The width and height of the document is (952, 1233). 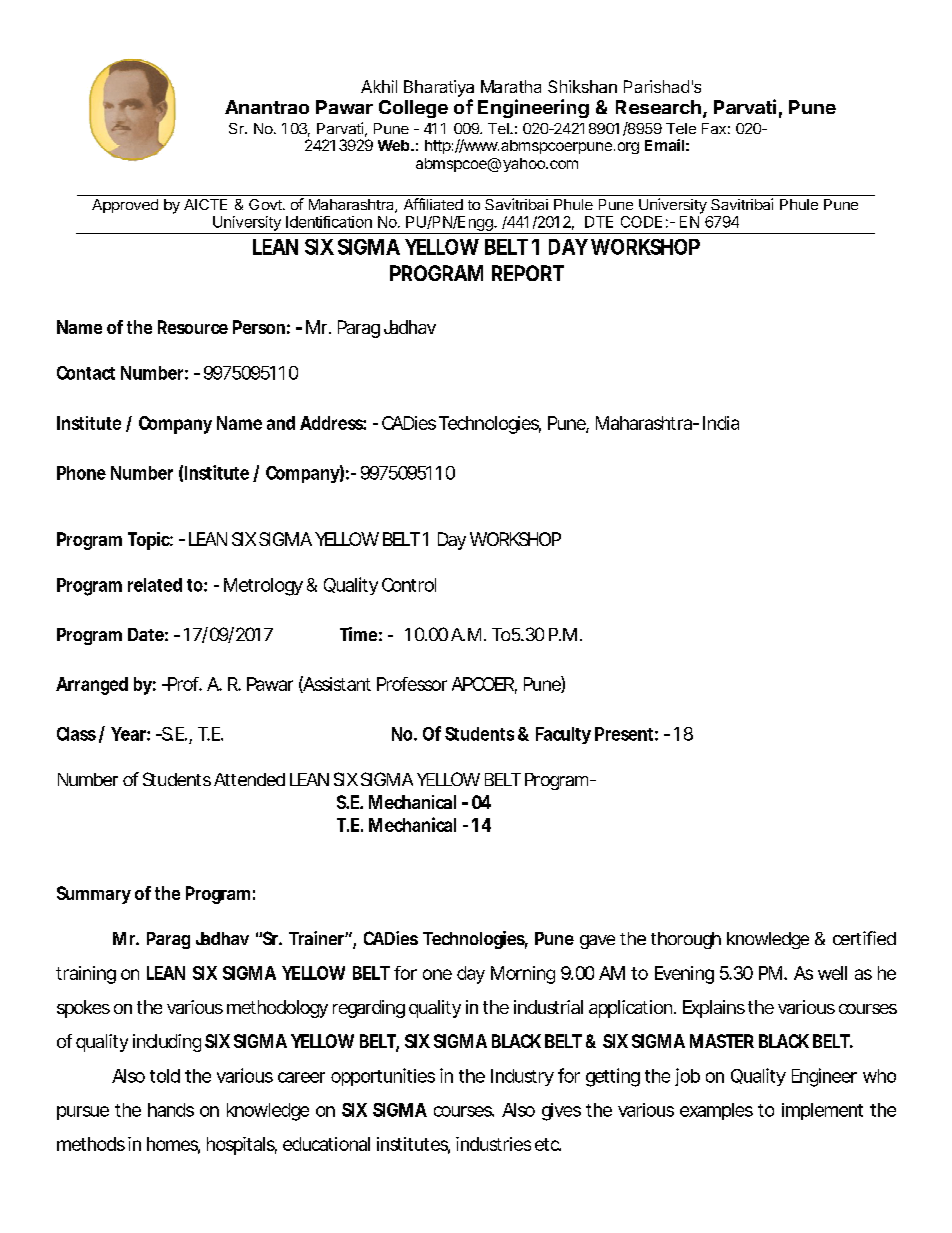 What do you see at coordinates (439, 88) in the document?
I see `Bharatiya` at bounding box center [439, 88].
